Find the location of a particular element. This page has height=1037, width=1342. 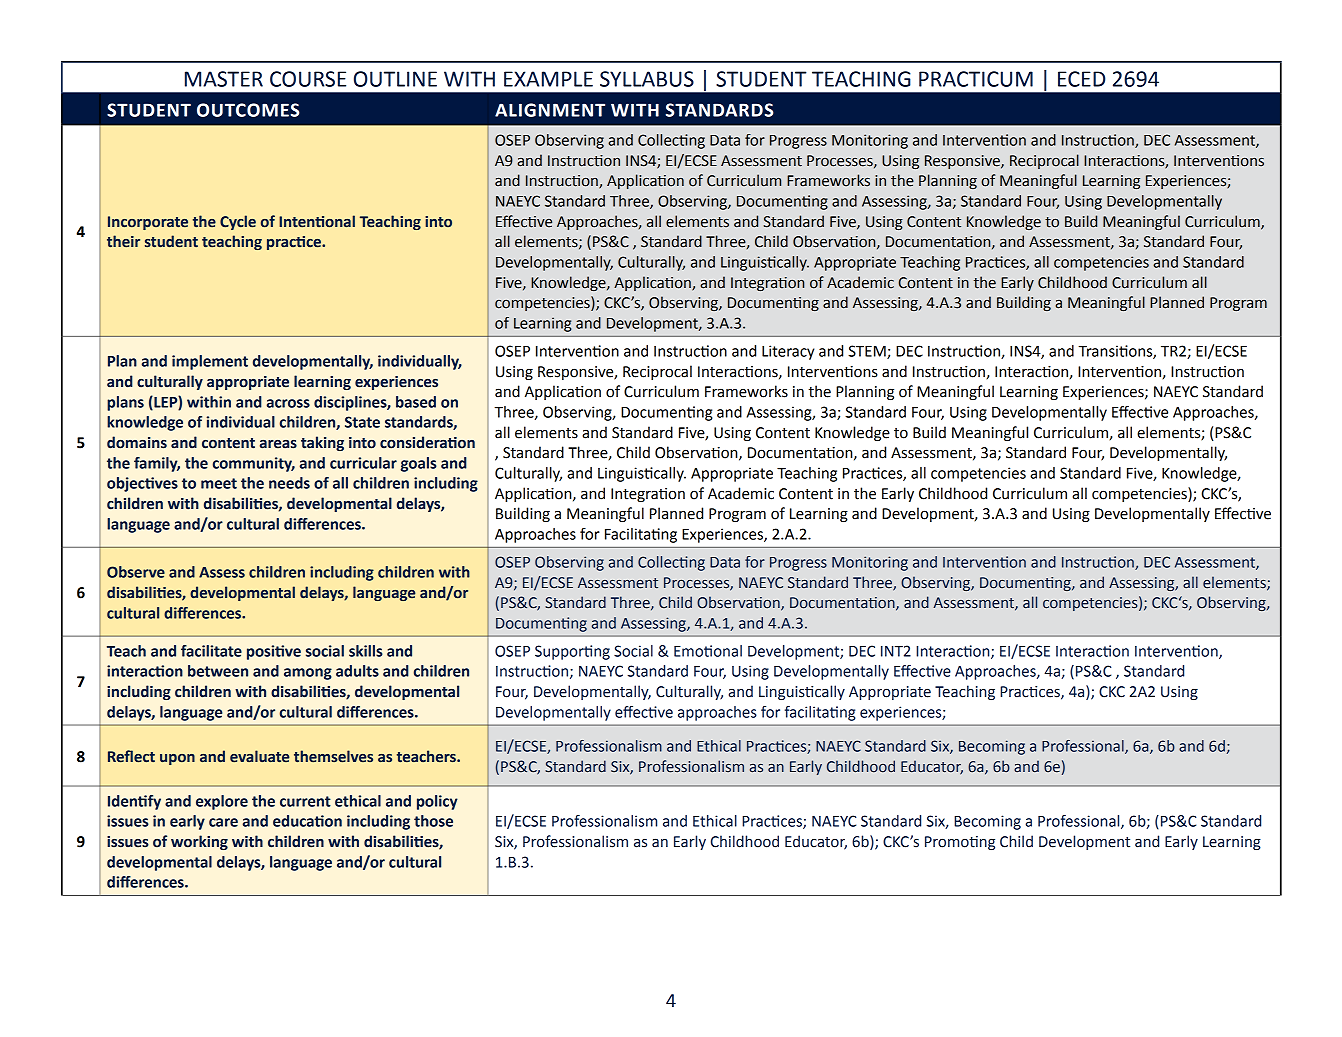

facilitate is located at coordinates (211, 651).
